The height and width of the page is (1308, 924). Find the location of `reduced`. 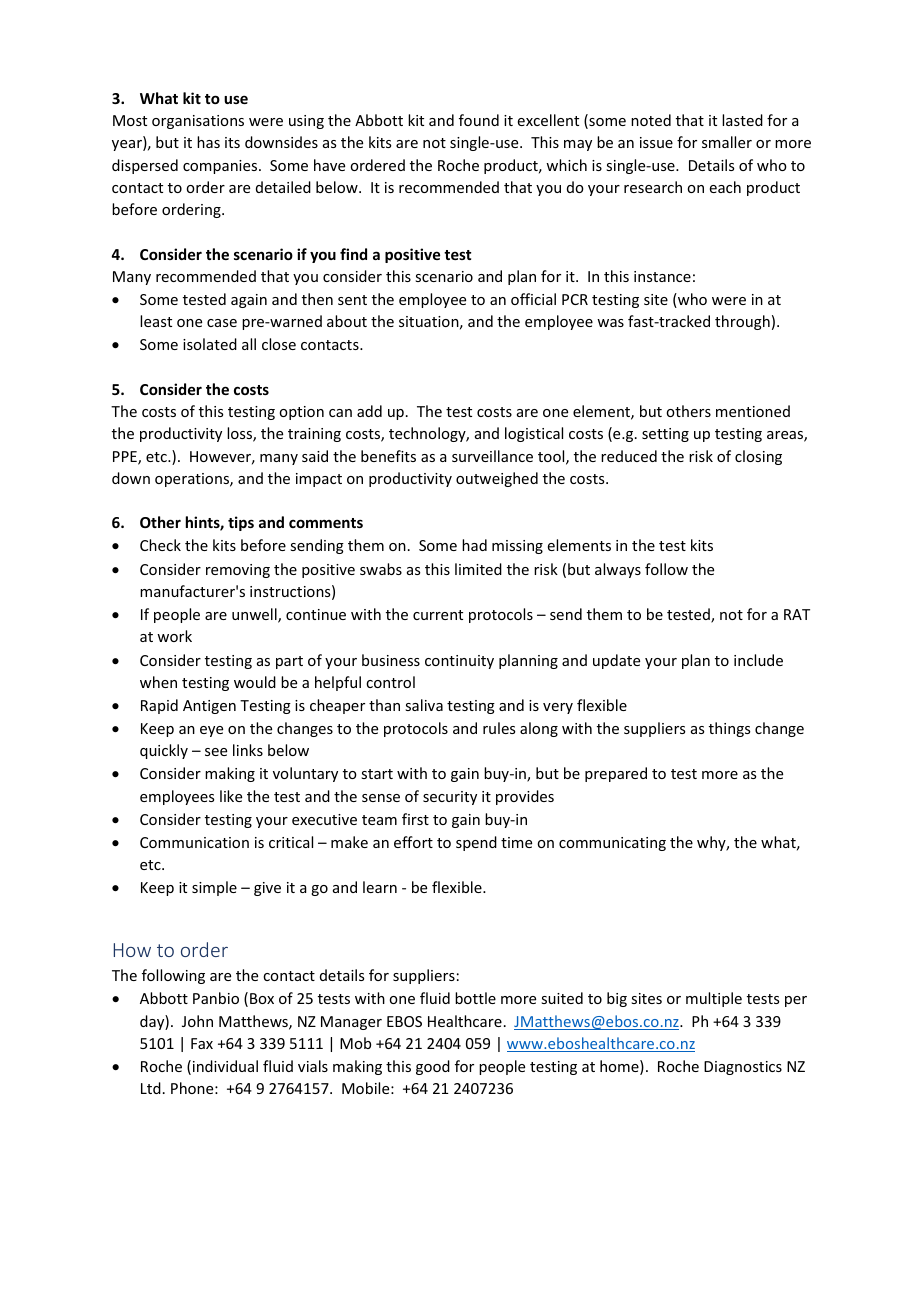

reduced is located at coordinates (629, 456).
